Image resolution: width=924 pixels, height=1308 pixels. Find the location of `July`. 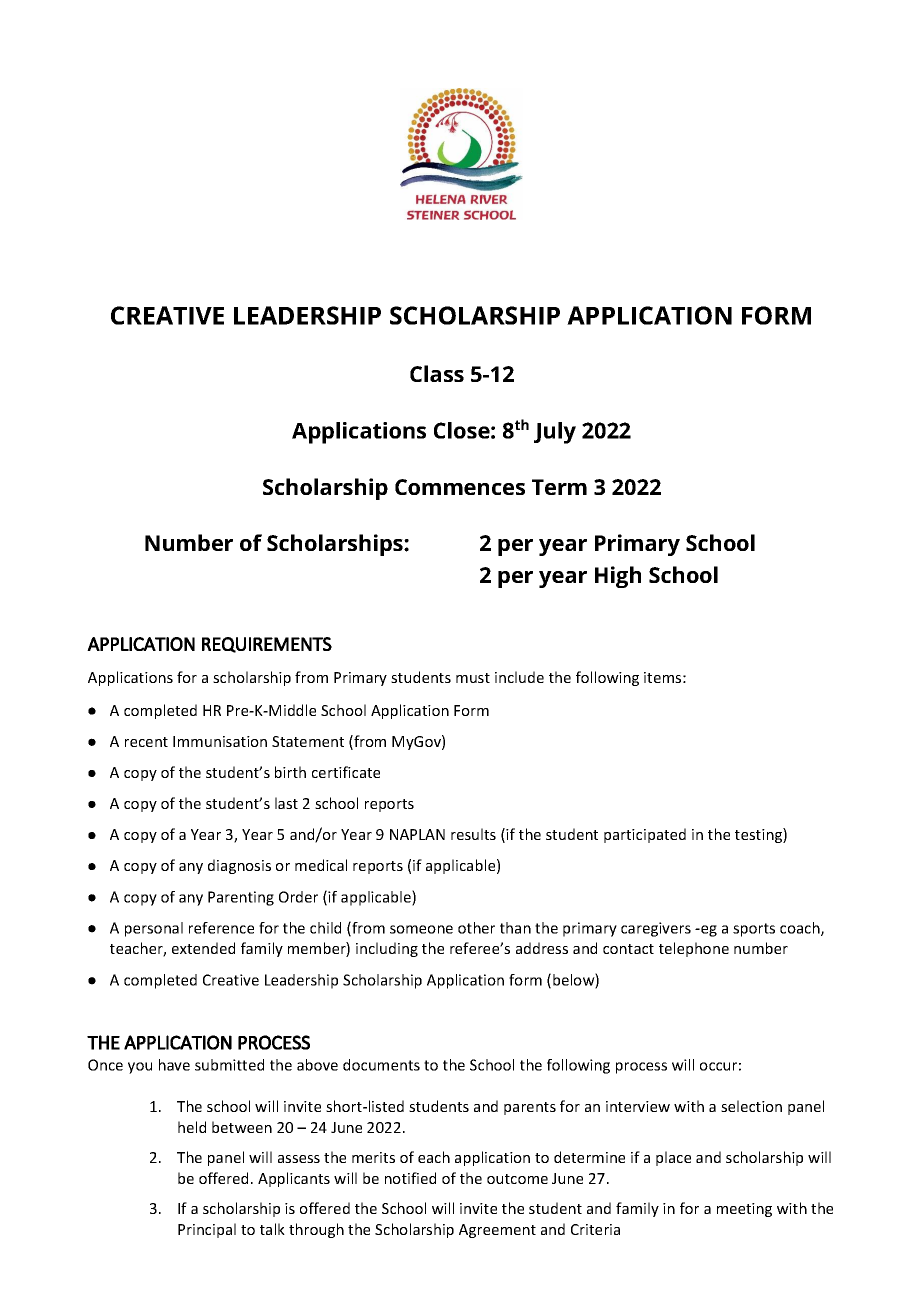

July is located at coordinates (555, 433).
